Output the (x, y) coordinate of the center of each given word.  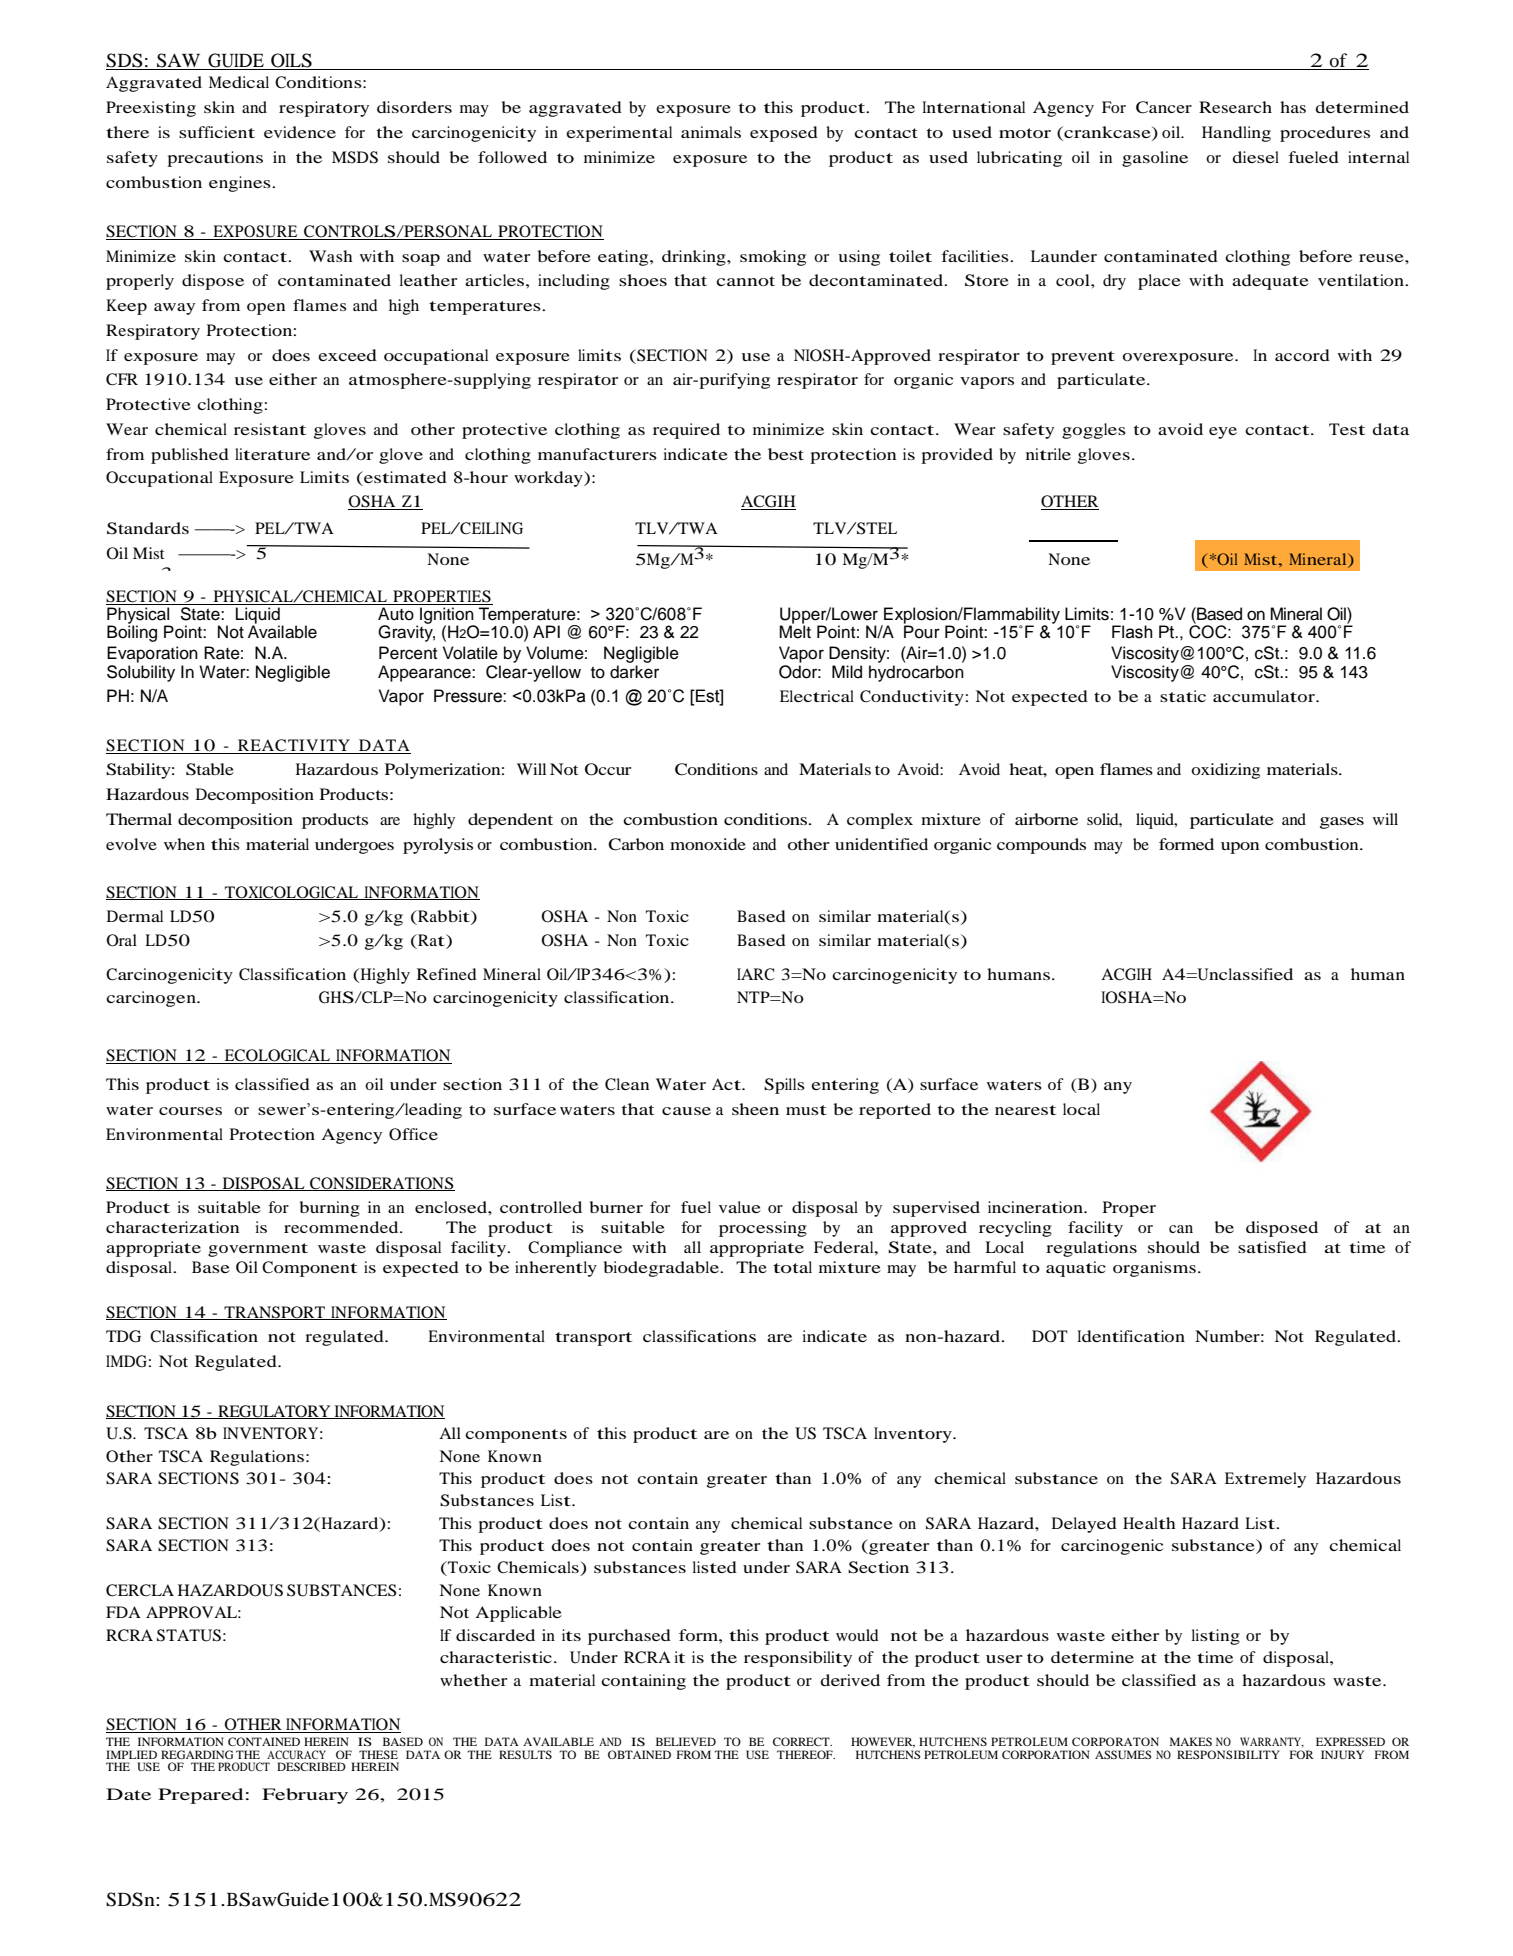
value (740, 1207)
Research (1235, 107)
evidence (300, 132)
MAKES (1191, 1741)
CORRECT (802, 1741)
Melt (795, 631)
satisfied (1272, 1247)
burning (329, 1209)
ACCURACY (296, 1754)
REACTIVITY (294, 746)
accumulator (1265, 696)
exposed (784, 134)
